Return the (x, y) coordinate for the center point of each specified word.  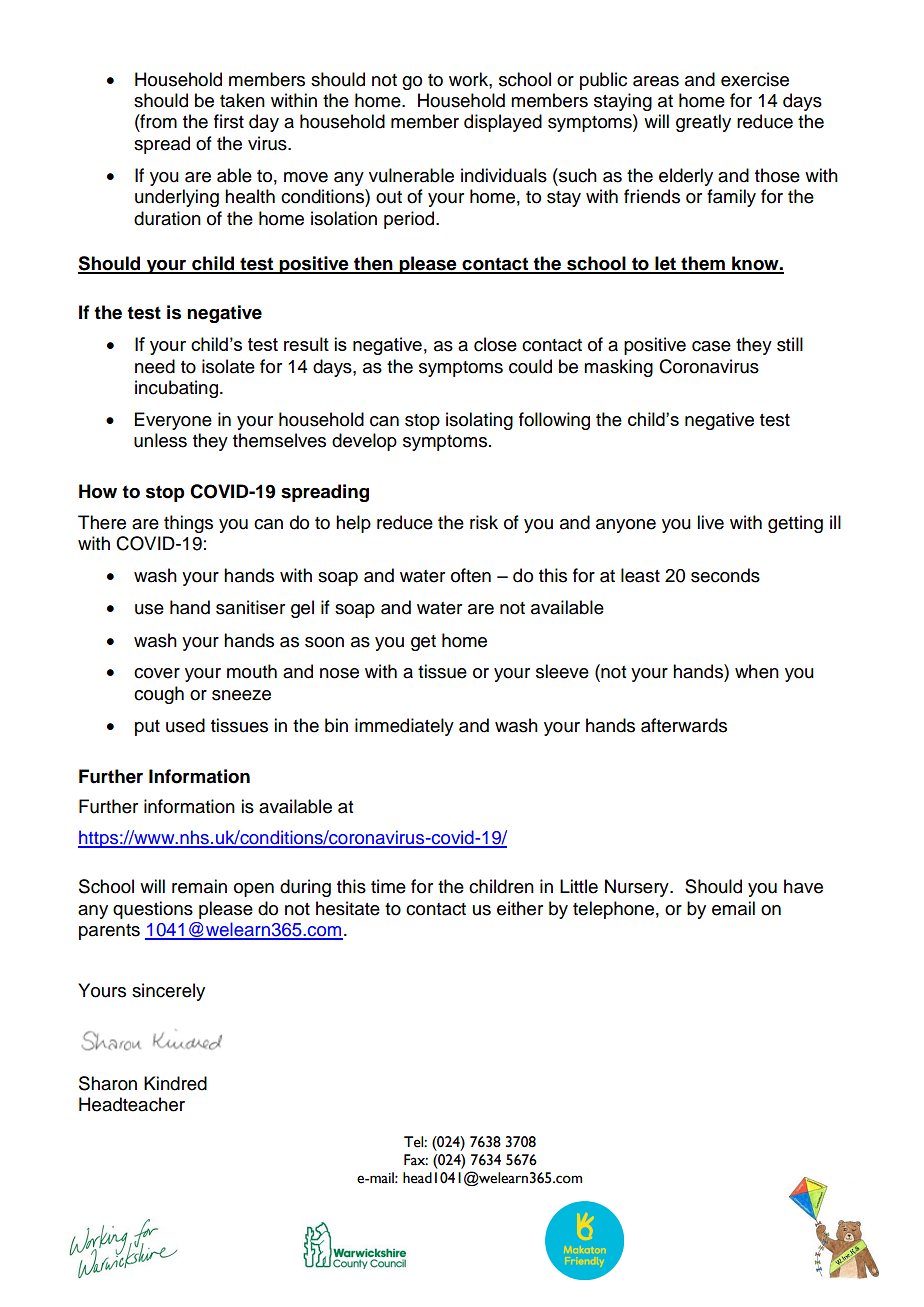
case (711, 346)
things (188, 524)
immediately (404, 727)
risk (484, 522)
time (388, 886)
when (757, 671)
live (710, 522)
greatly (703, 123)
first (229, 121)
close (495, 344)
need (155, 366)
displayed (503, 123)
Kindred (175, 1083)
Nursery (638, 888)
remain (199, 886)
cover (157, 673)
